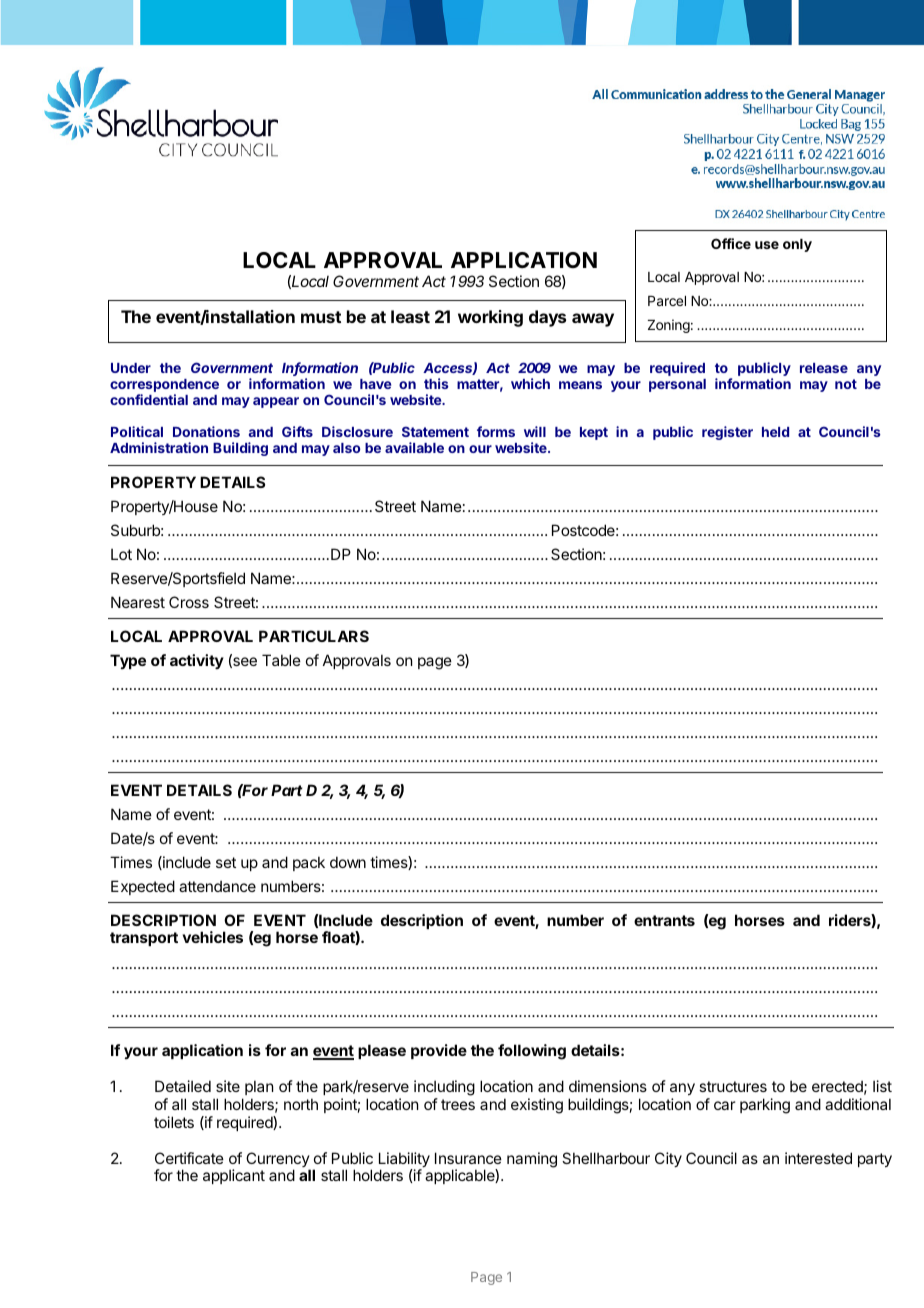 The height and width of the screenshot is (1308, 924). What do you see at coordinates (321, 317) in the screenshot?
I see `must` at bounding box center [321, 317].
